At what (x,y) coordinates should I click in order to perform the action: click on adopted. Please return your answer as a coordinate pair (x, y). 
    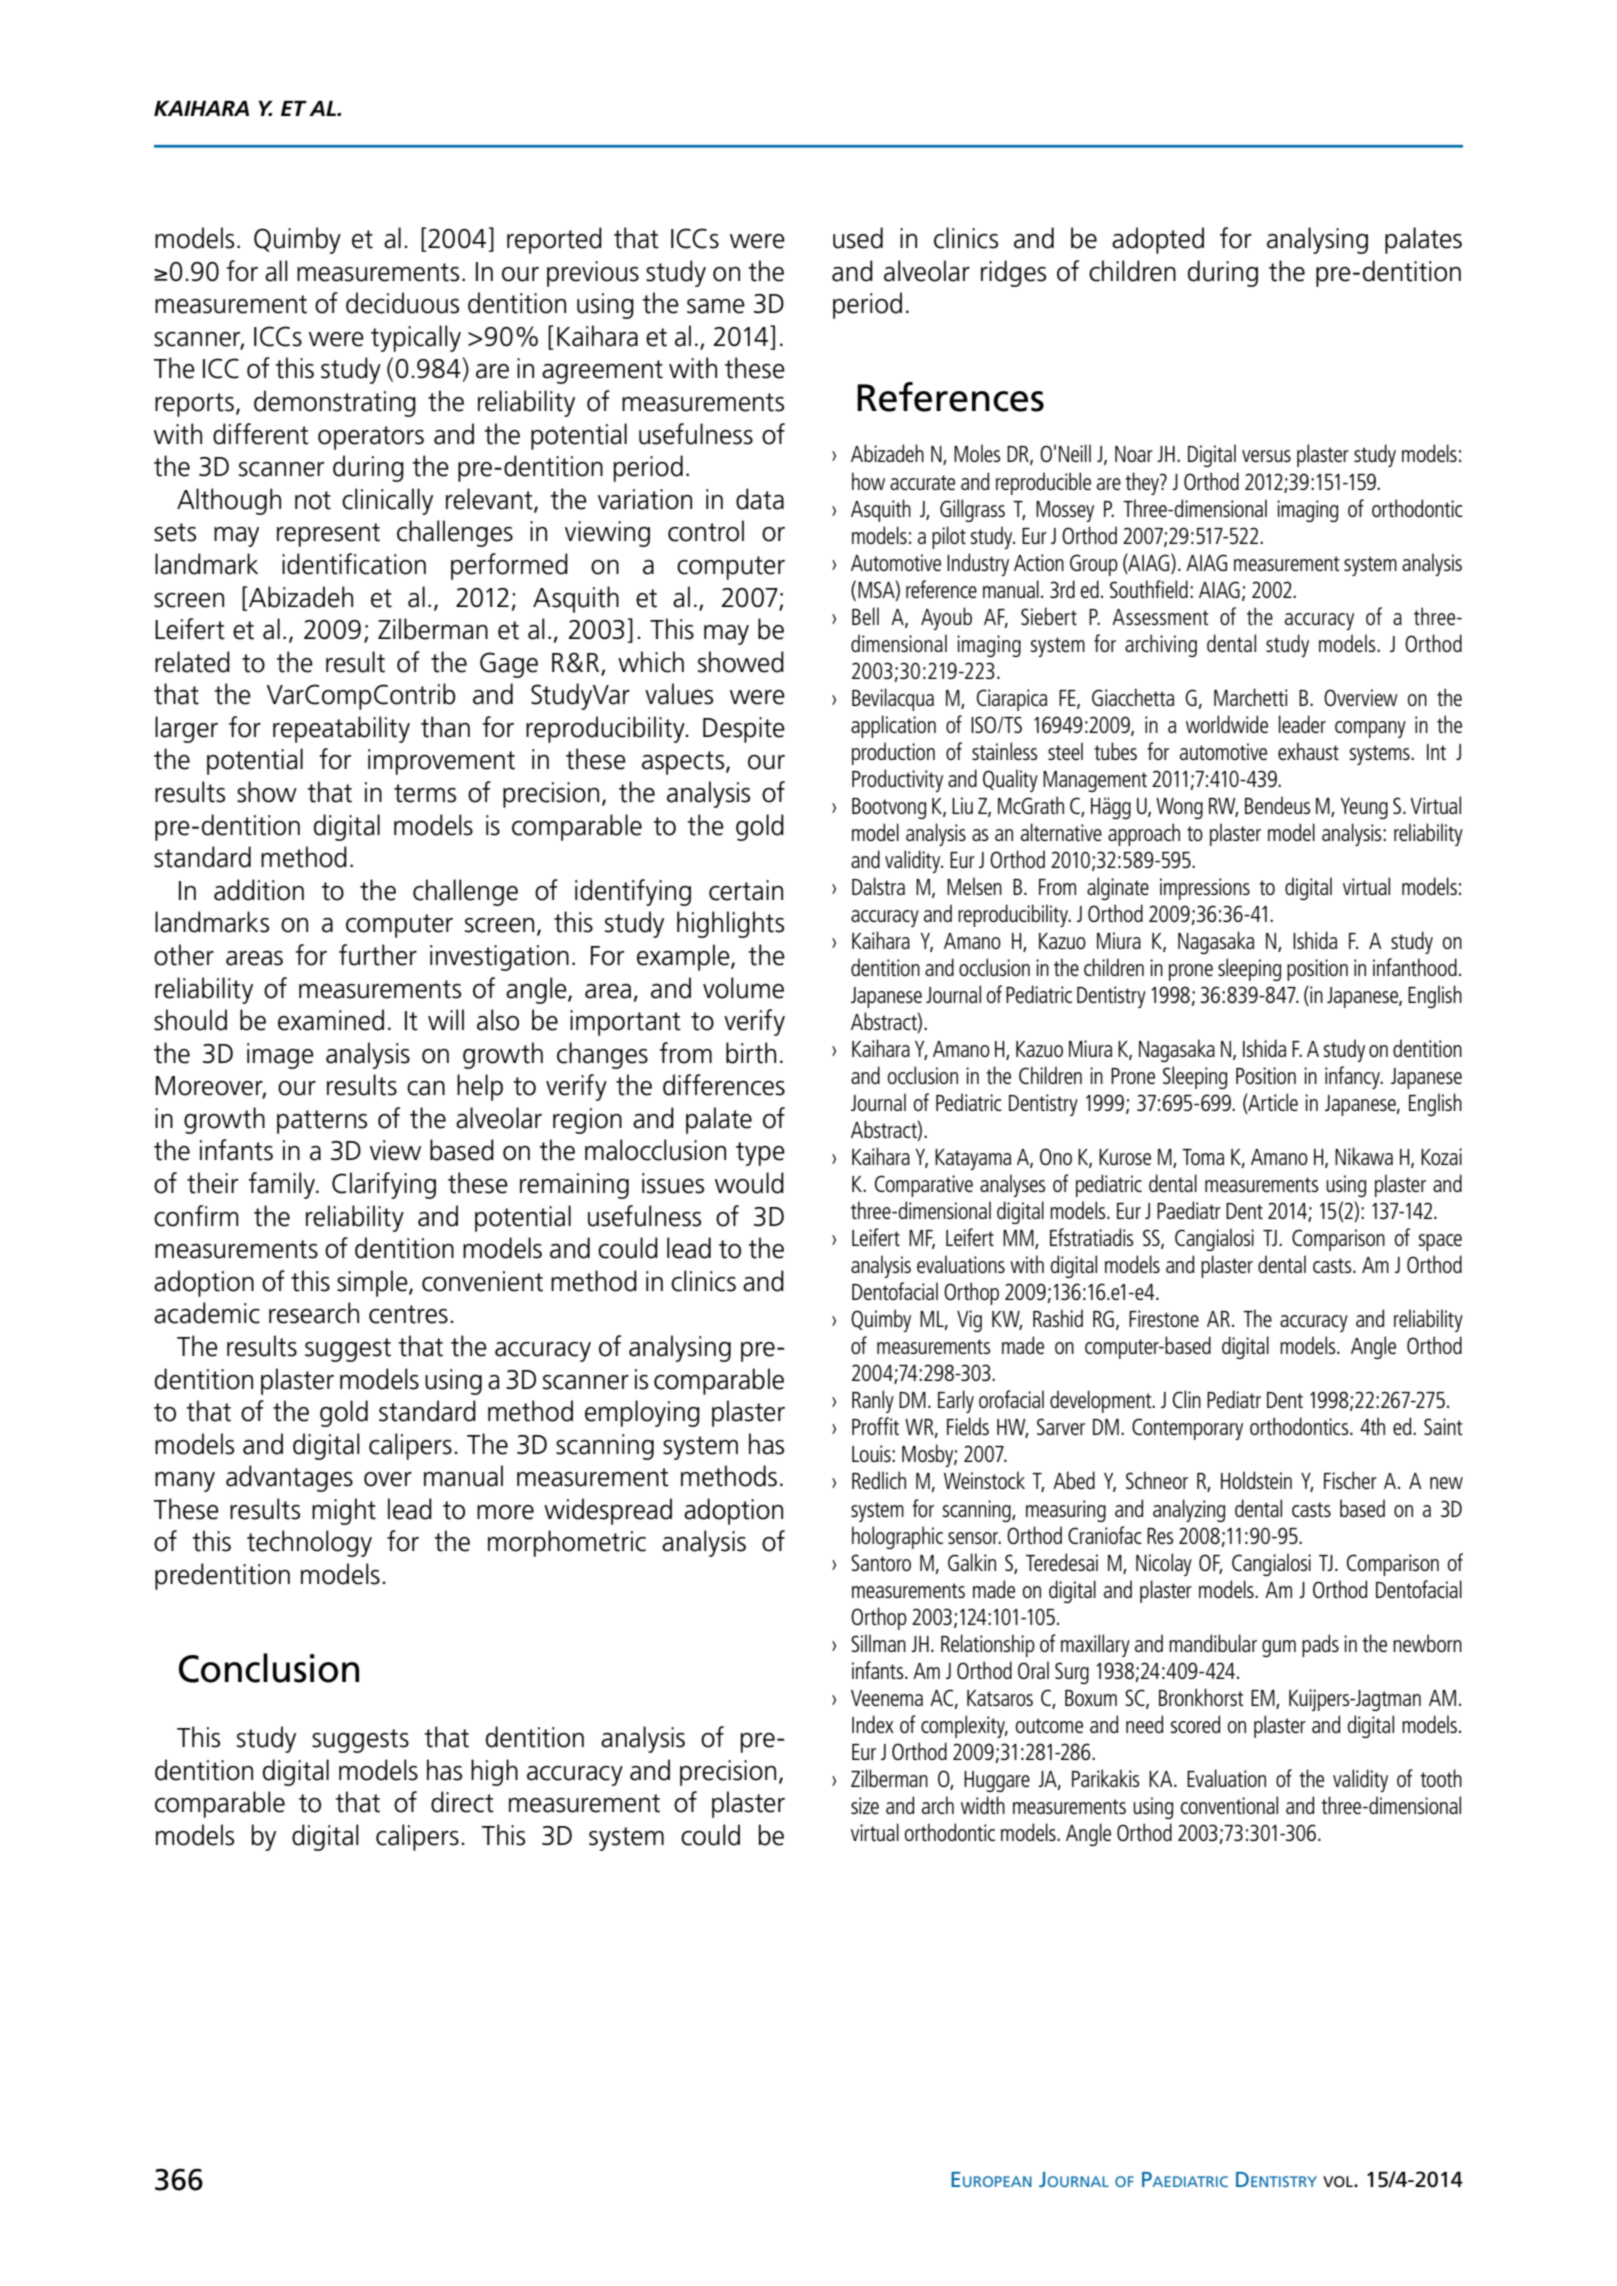
    Looking at the image, I should click on (1158, 240).
